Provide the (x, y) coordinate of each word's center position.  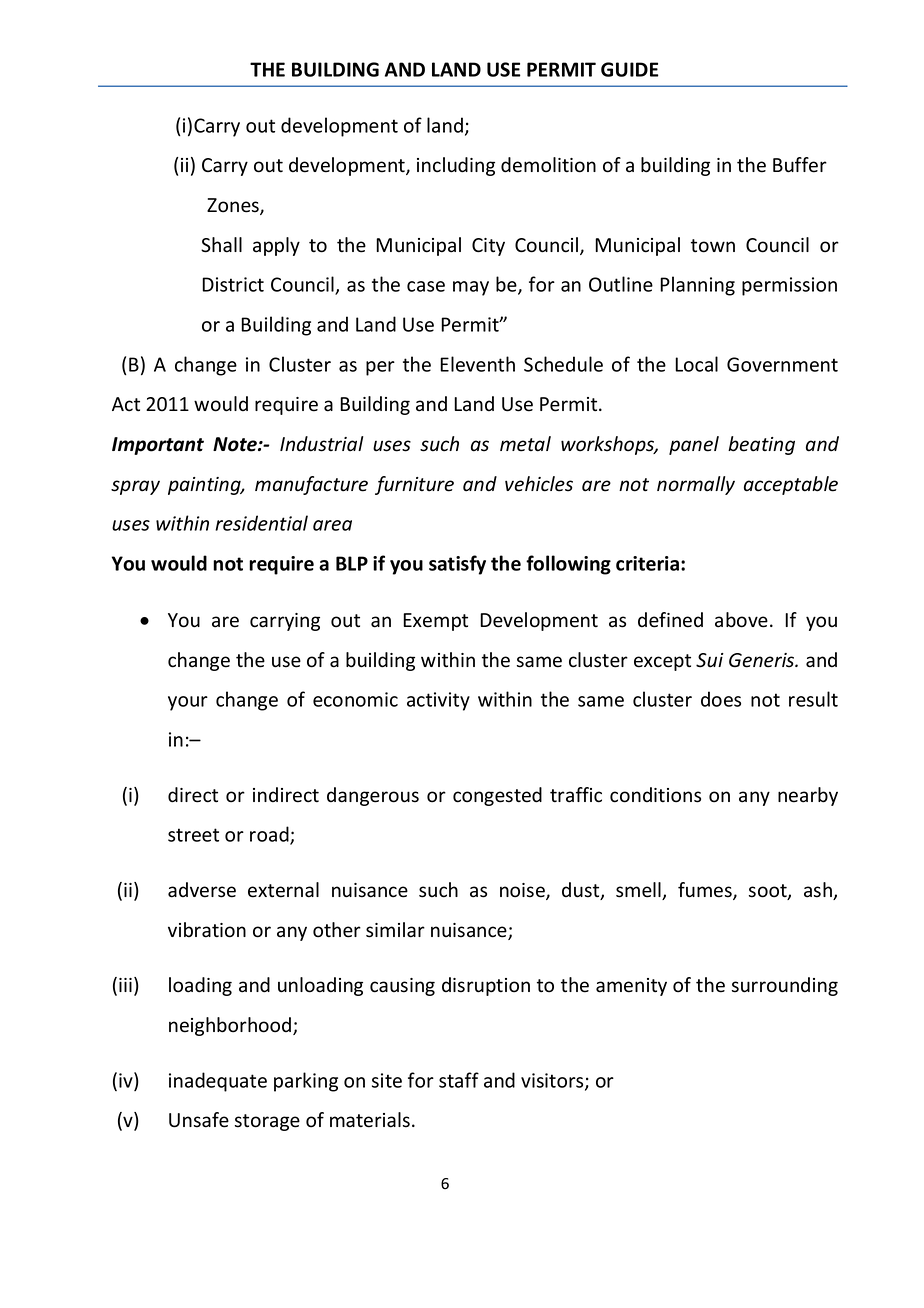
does (721, 699)
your (188, 703)
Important (158, 446)
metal (525, 444)
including (456, 166)
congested (497, 796)
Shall (221, 245)
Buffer (800, 165)
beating (761, 445)
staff (459, 1080)
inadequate (218, 1082)
